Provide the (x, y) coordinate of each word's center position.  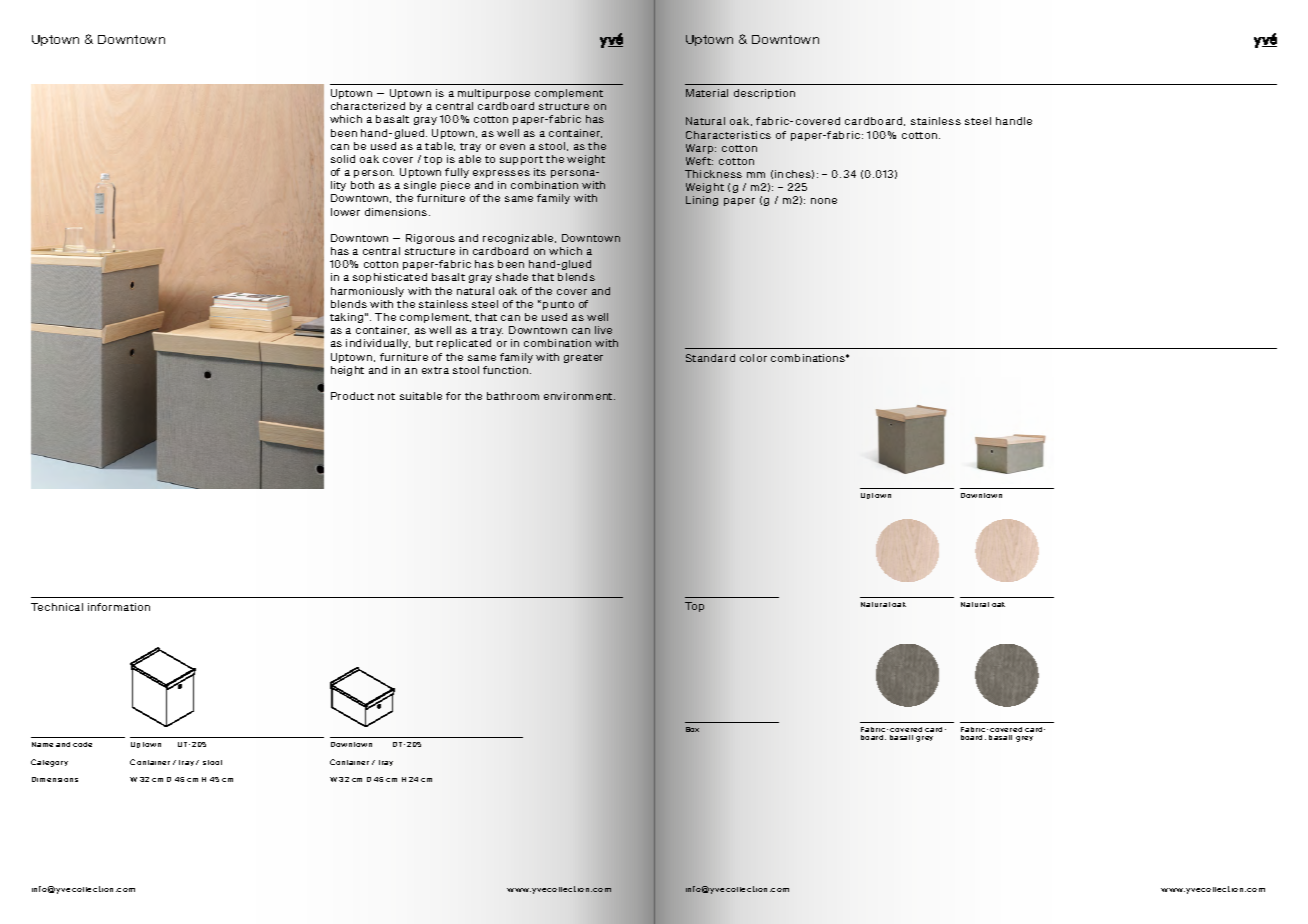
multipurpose (494, 94)
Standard (710, 358)
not (386, 396)
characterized (368, 106)
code (82, 744)
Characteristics (728, 135)
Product (352, 396)
